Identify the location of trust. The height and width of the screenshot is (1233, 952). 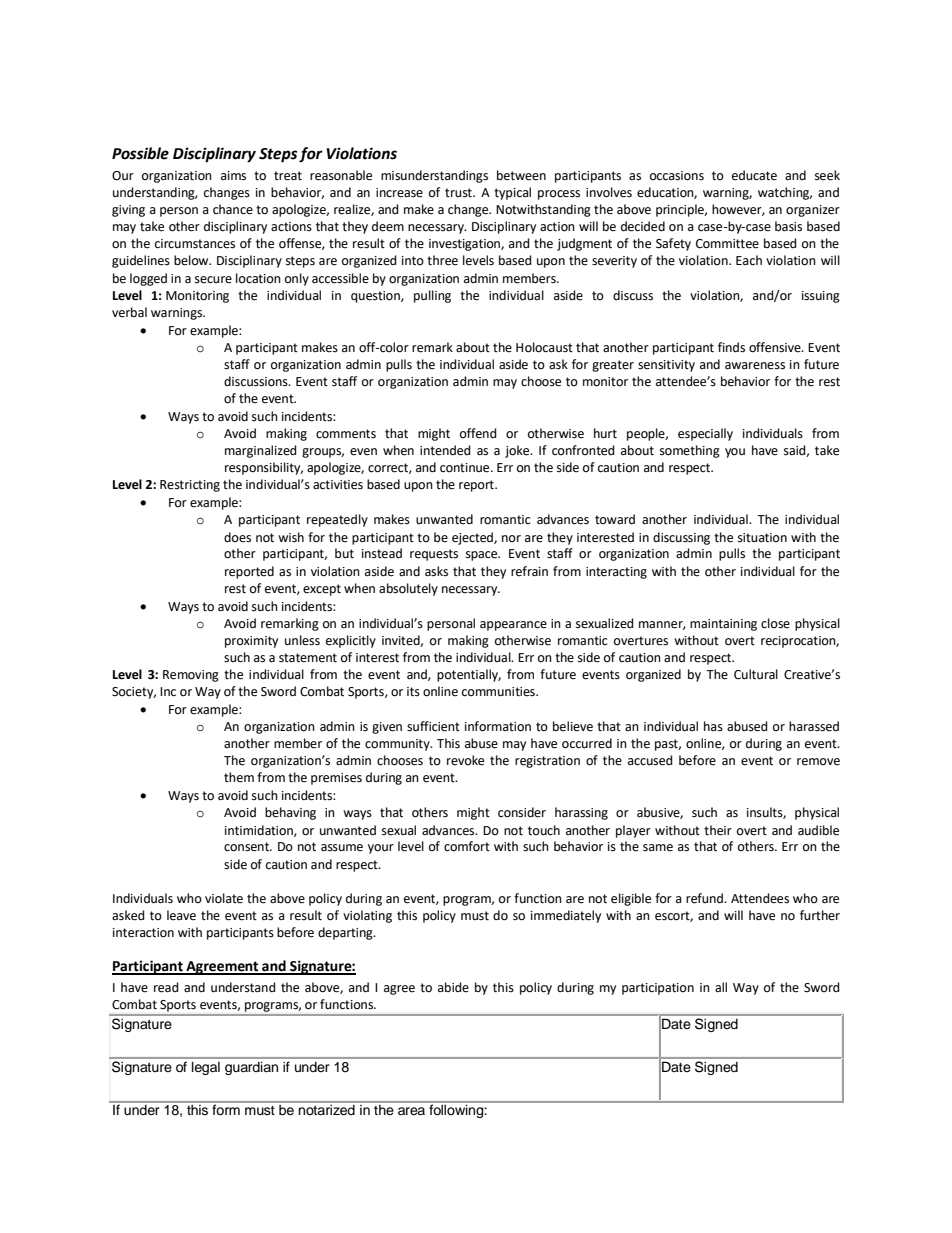
(459, 193).
